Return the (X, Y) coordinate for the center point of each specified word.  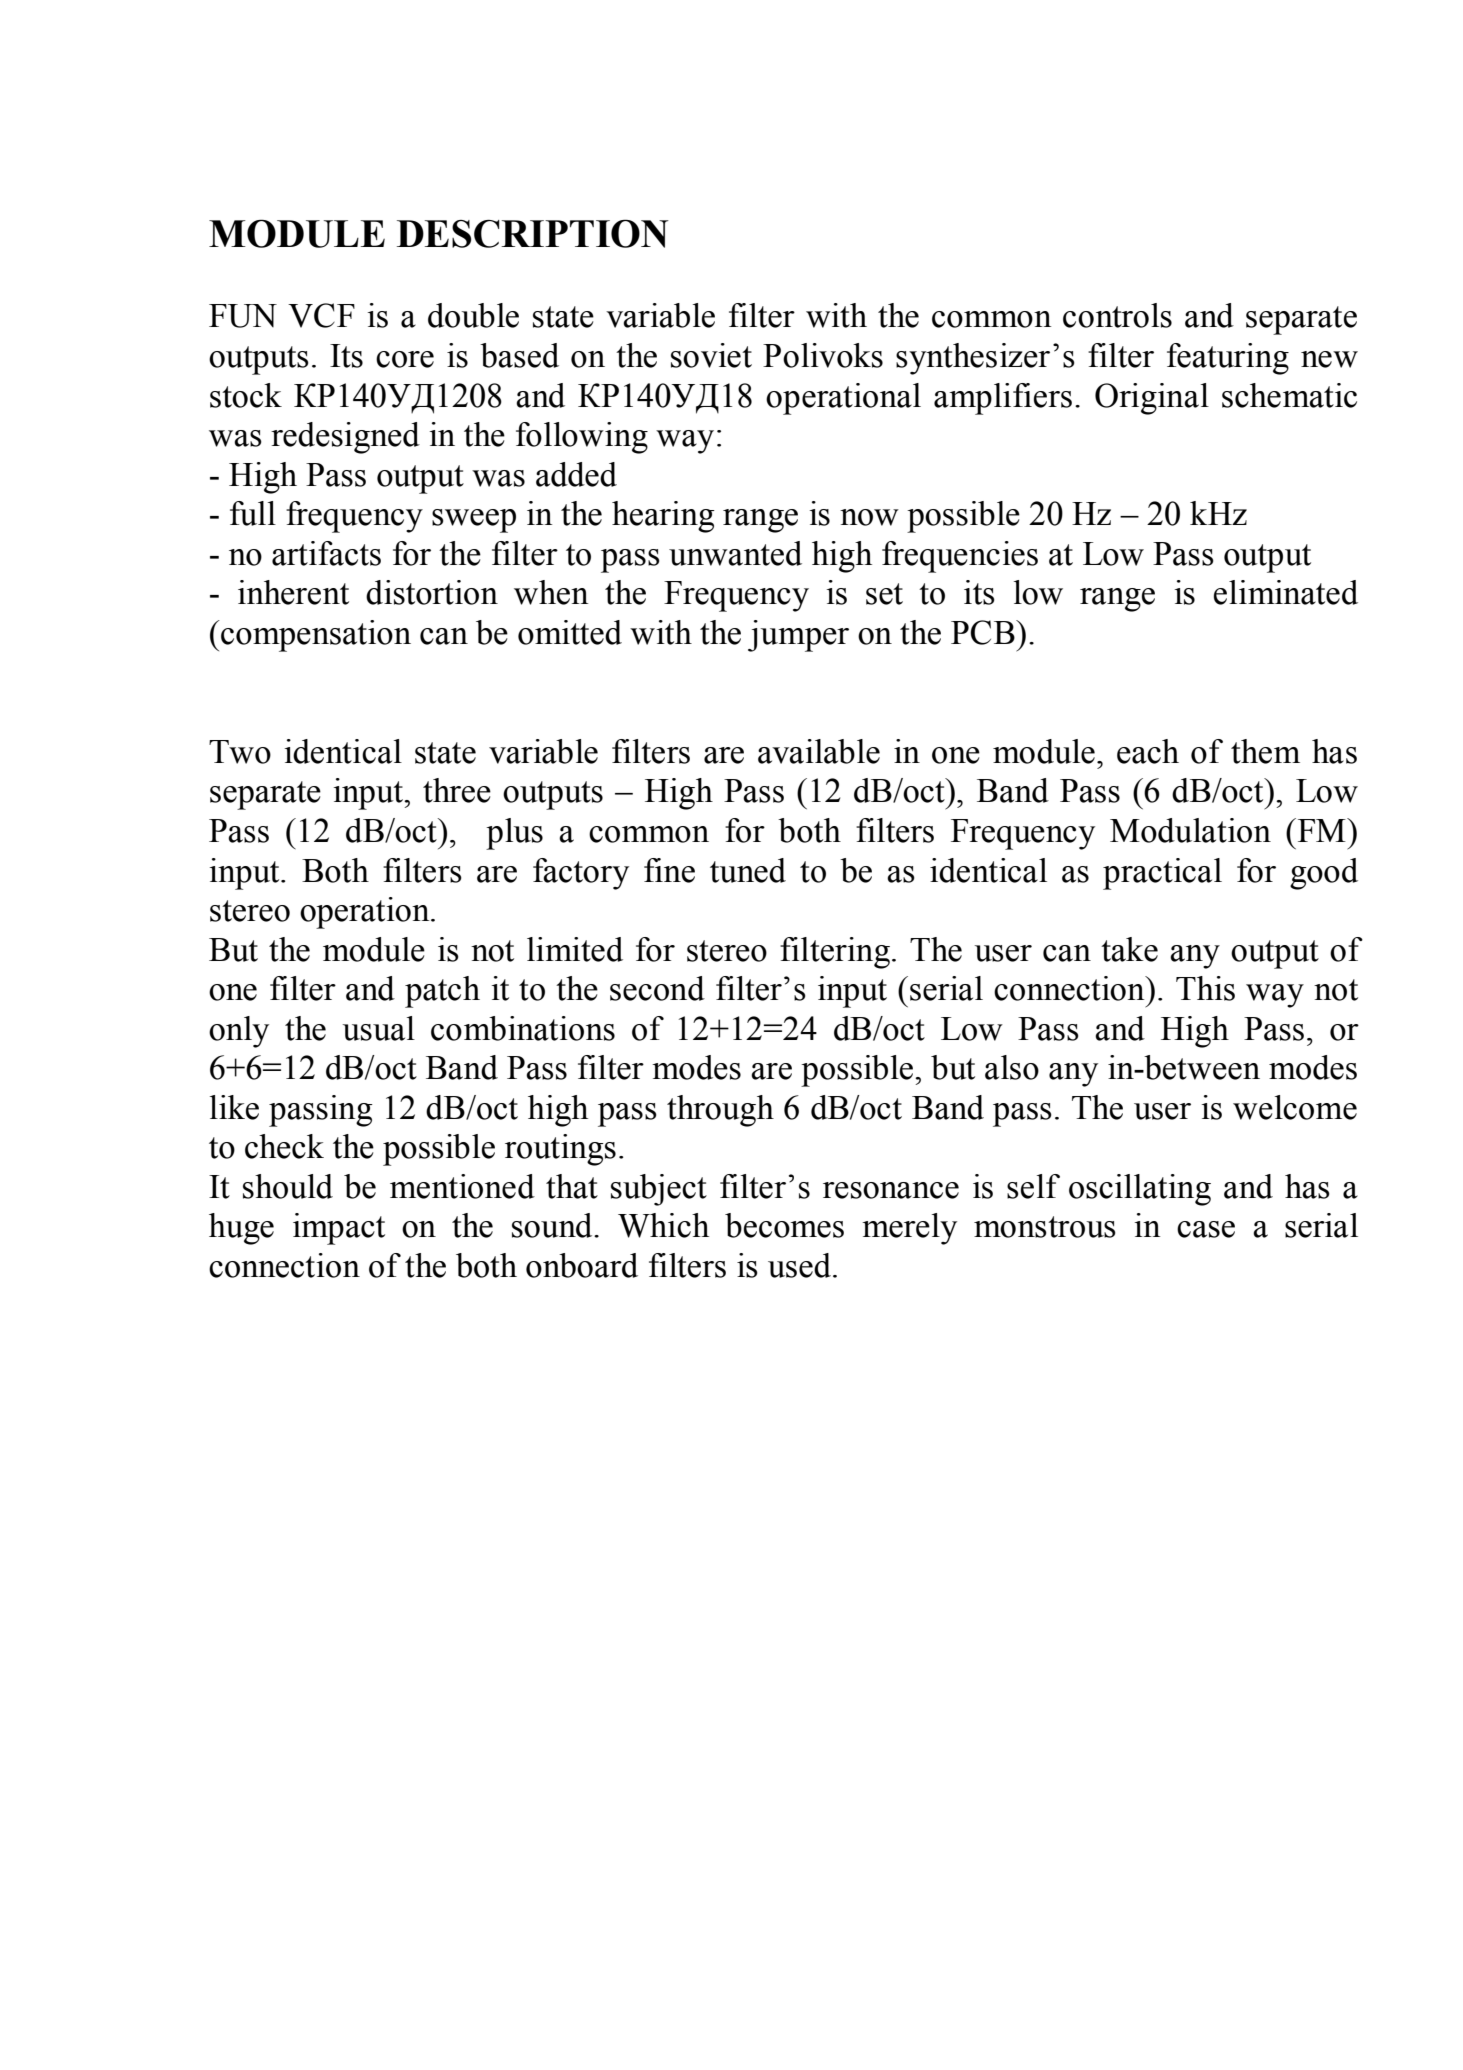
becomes (784, 1225)
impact (339, 1229)
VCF (321, 315)
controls (1117, 315)
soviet (711, 355)
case (1206, 1229)
